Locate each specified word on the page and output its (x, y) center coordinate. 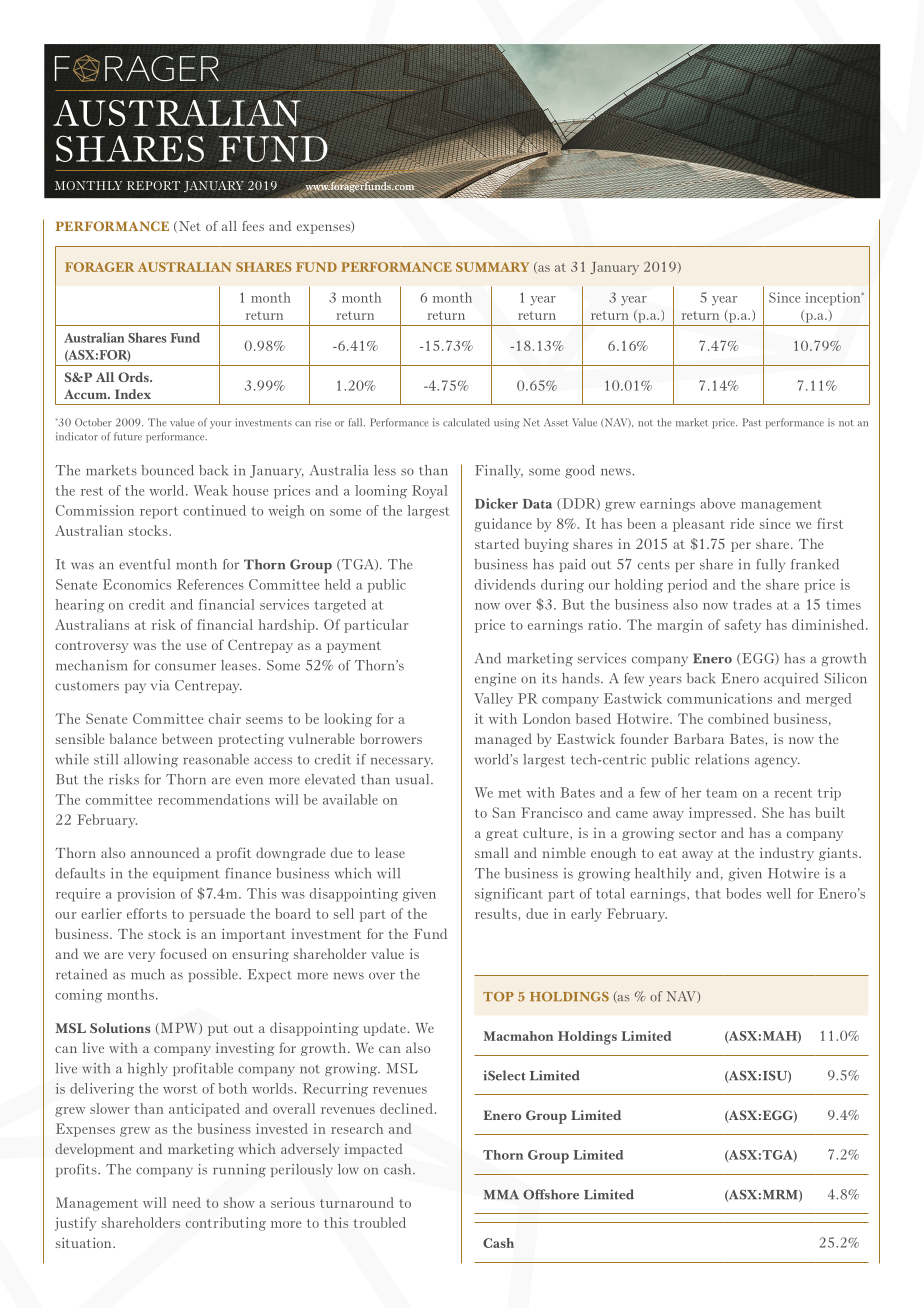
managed (503, 740)
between (187, 738)
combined (738, 718)
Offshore (551, 1194)
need (186, 1202)
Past (751, 422)
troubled (379, 1222)
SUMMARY (492, 267)
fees (253, 226)
